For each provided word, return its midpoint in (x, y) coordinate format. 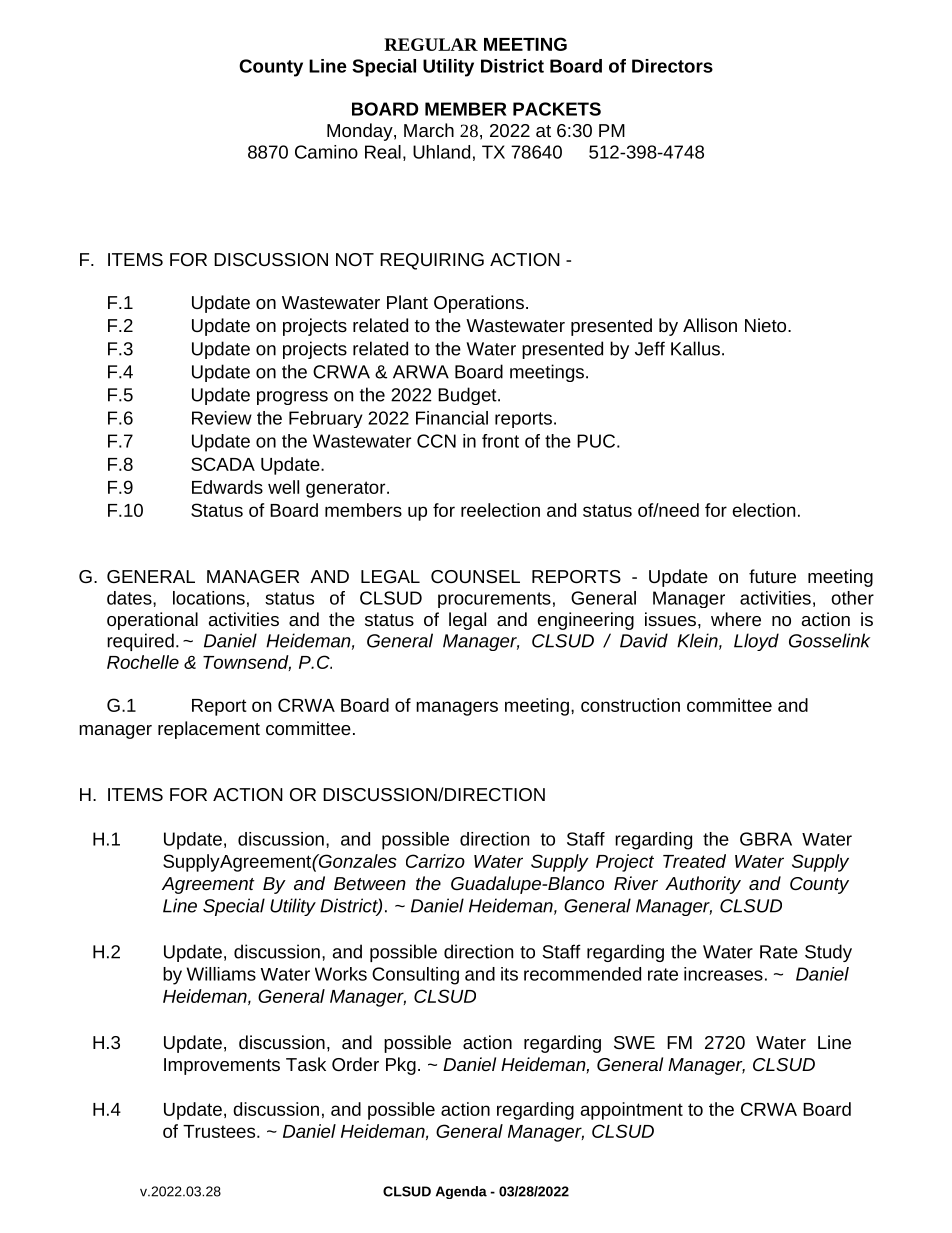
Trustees (220, 1131)
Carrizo (435, 861)
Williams (221, 974)
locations (209, 598)
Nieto (767, 325)
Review (222, 418)
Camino (326, 152)
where (736, 619)
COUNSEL (475, 576)
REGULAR (431, 44)
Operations (479, 304)
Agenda (461, 1192)
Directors (672, 66)
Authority (703, 885)
